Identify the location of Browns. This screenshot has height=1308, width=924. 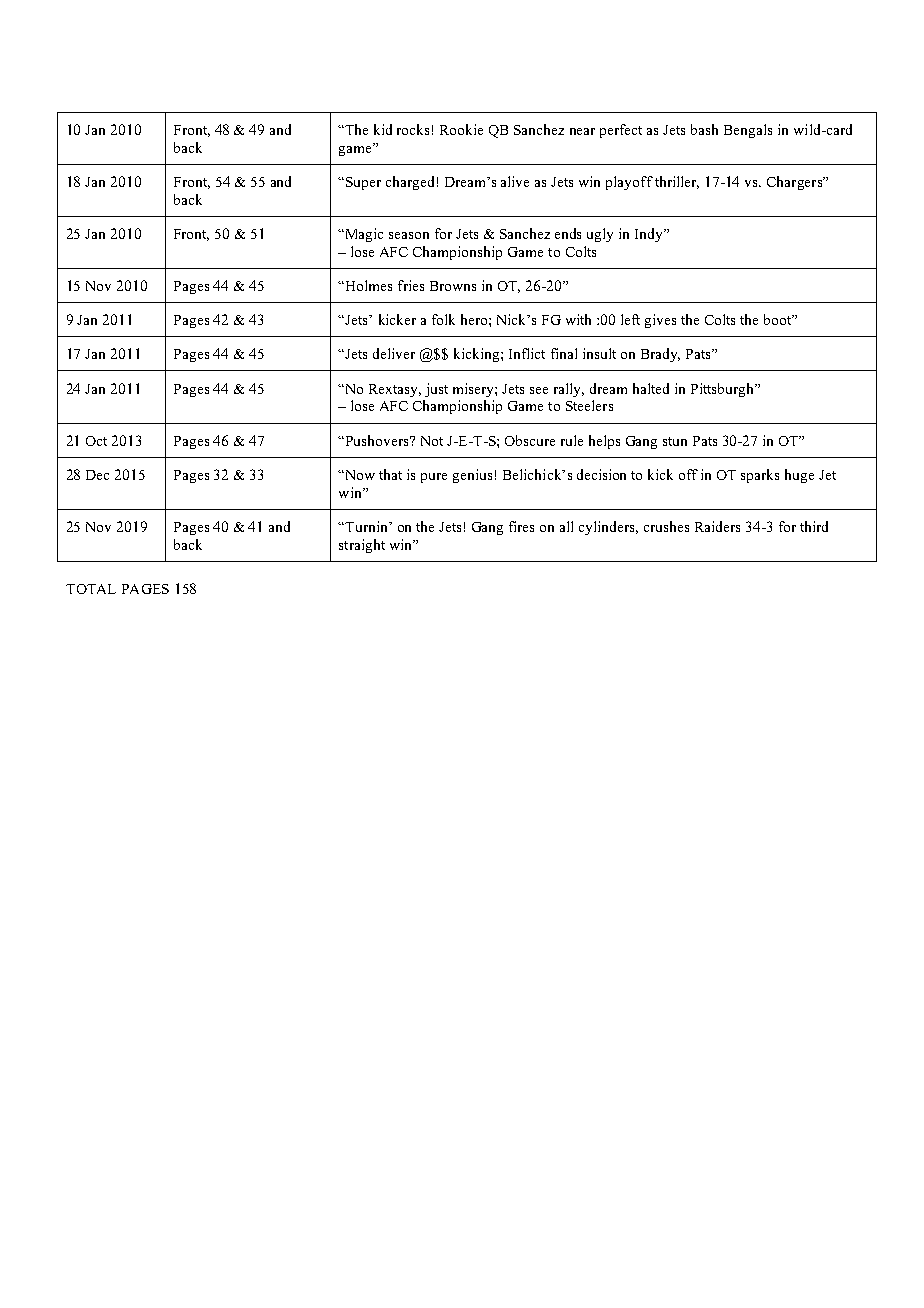
(453, 286).
